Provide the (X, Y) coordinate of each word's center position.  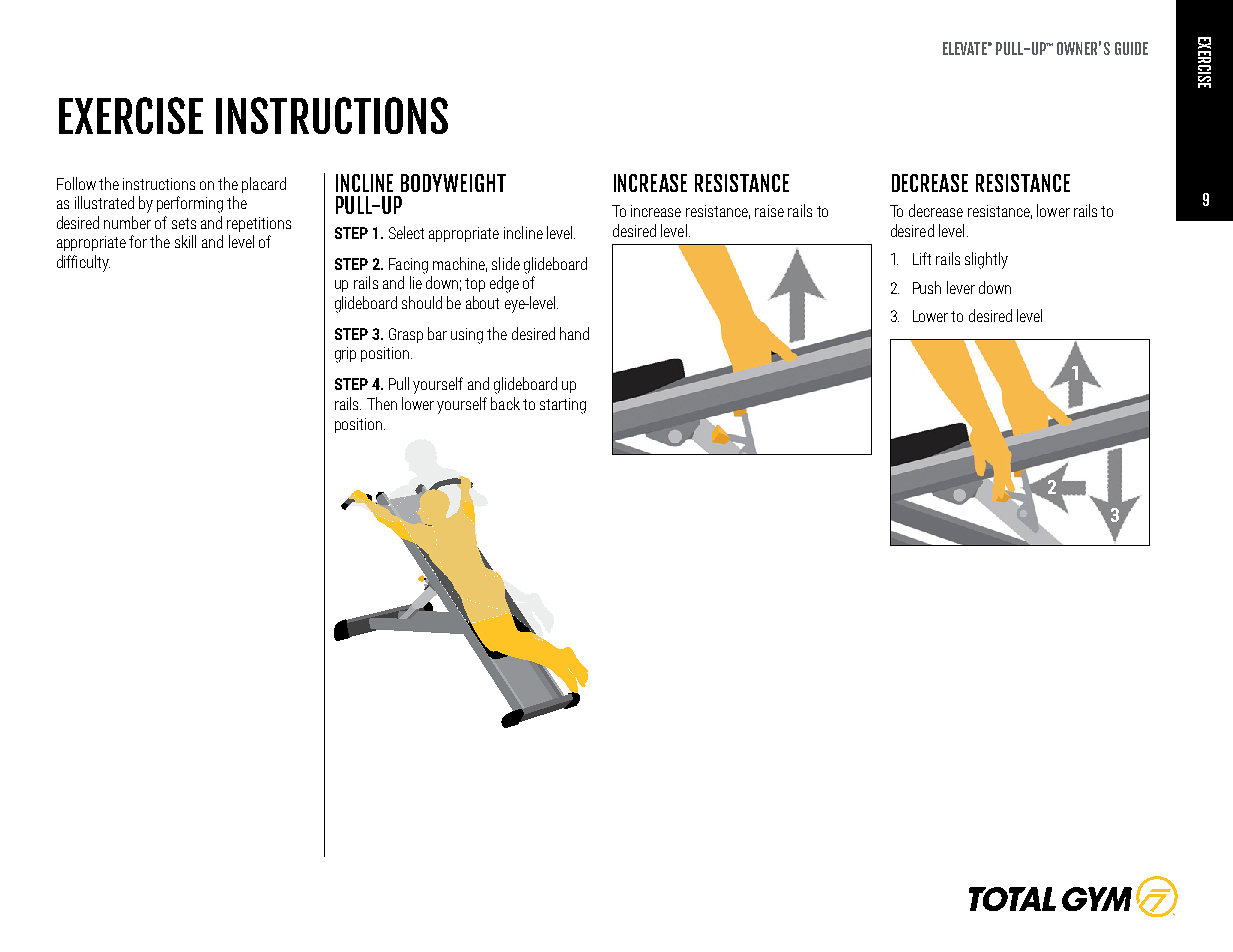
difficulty (83, 263)
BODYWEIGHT (453, 183)
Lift (922, 258)
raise (769, 211)
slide (506, 263)
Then (382, 403)
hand (574, 333)
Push (927, 287)
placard (264, 185)
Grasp (406, 335)
